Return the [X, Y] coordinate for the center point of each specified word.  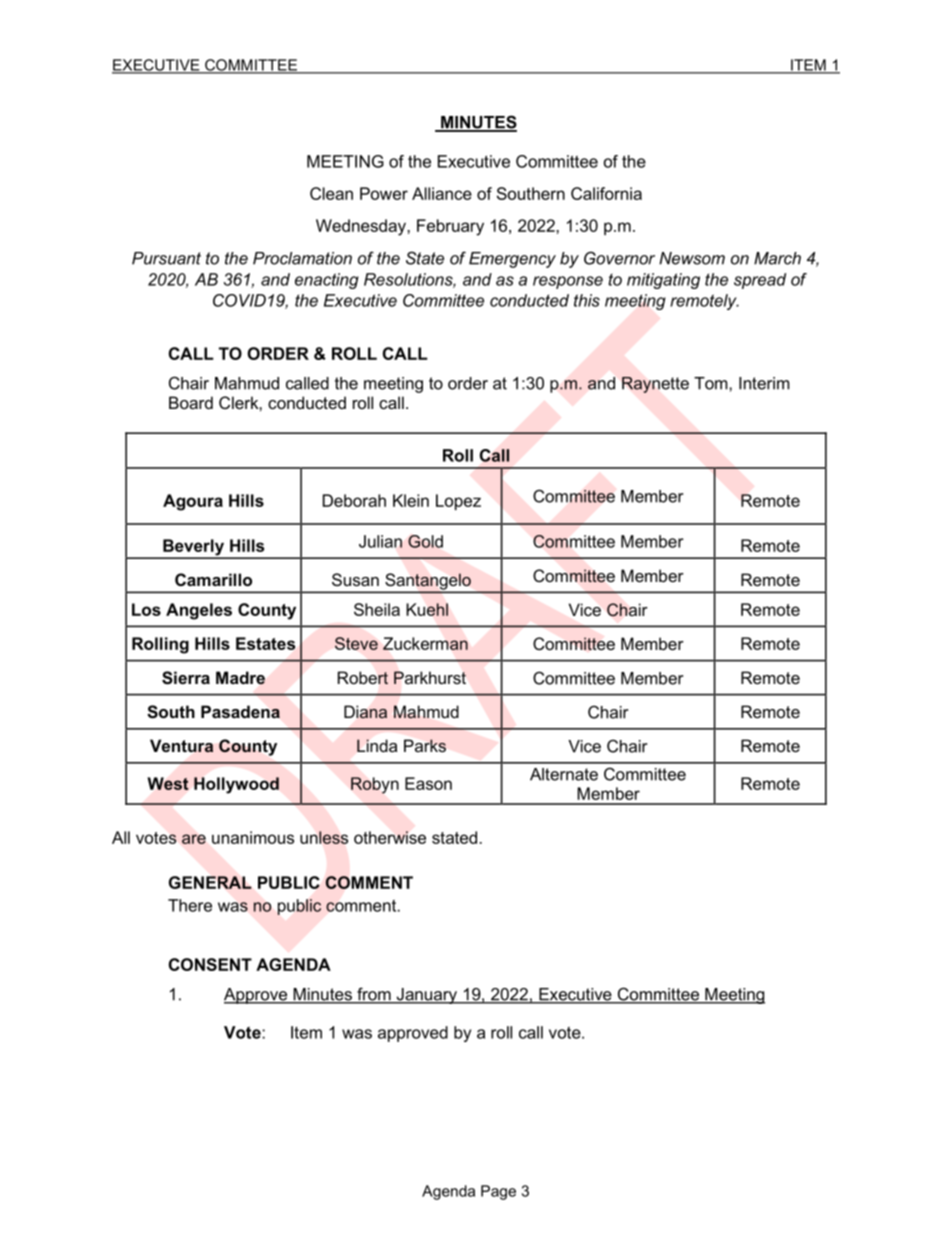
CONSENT [210, 964]
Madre [240, 678]
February [450, 227]
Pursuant [166, 258]
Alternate [564, 774]
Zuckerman [425, 643]
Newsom [692, 258]
